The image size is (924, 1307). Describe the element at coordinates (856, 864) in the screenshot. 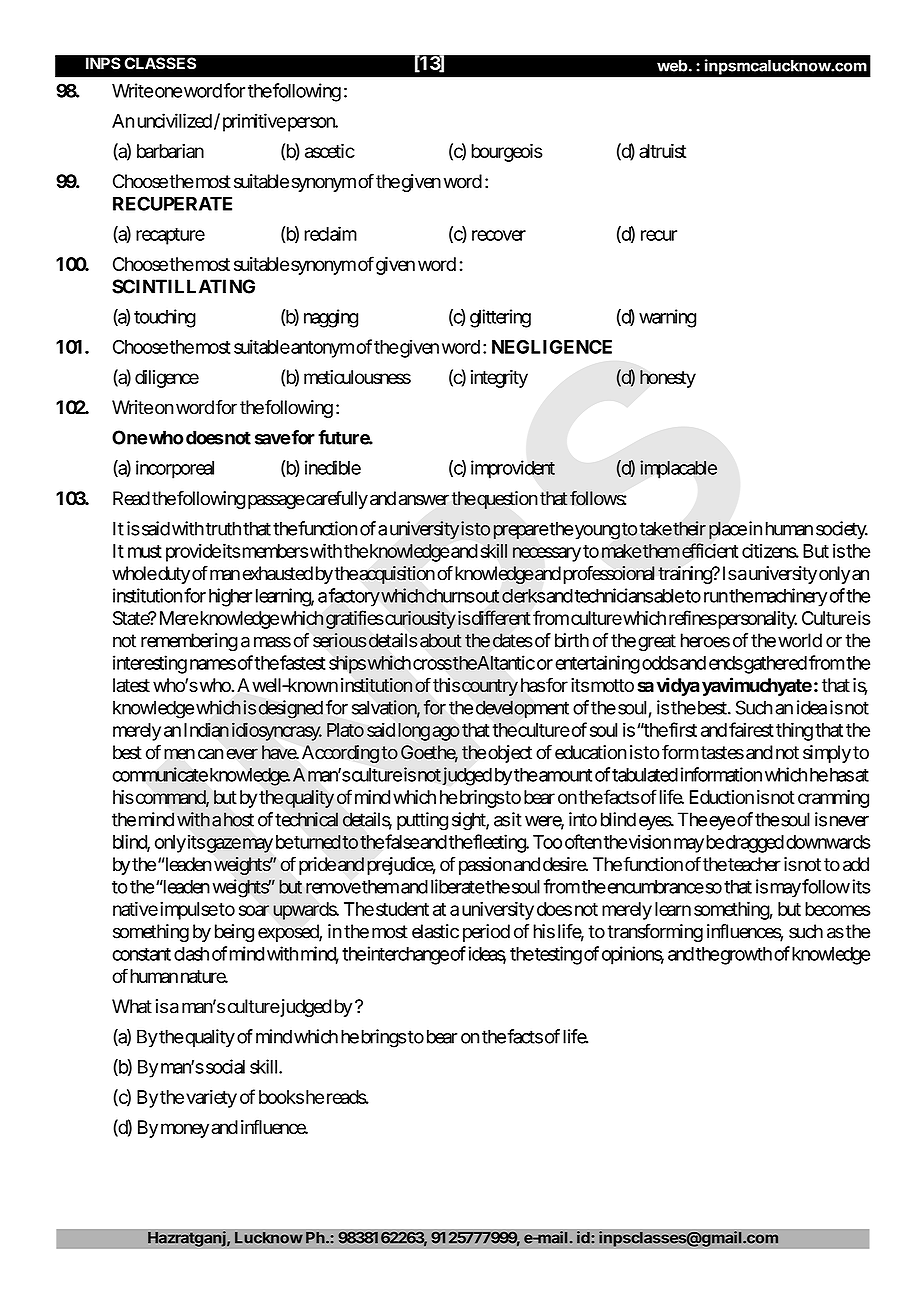

I see `add` at that location.
